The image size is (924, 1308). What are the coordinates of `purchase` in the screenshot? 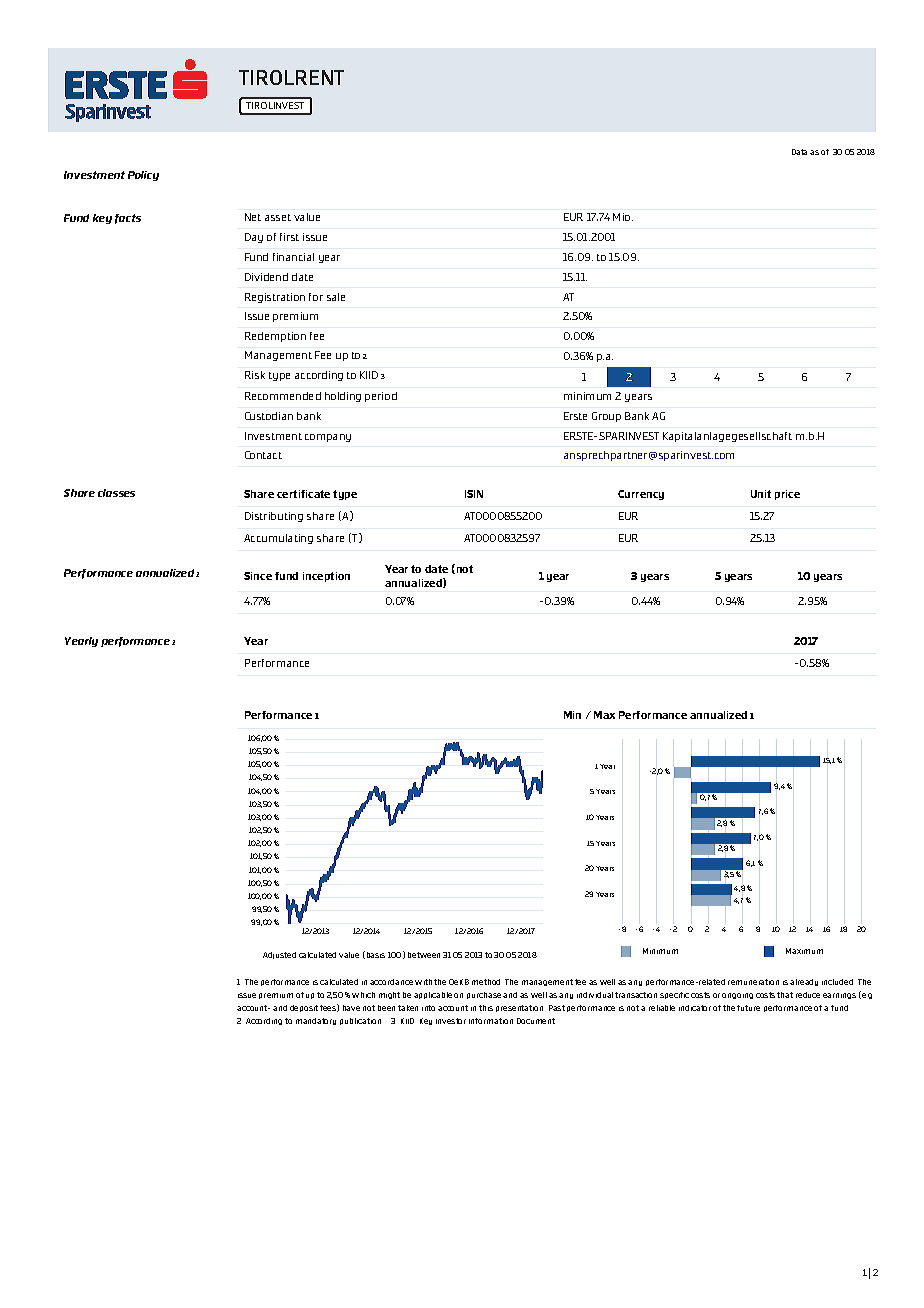 It's located at (484, 995).
